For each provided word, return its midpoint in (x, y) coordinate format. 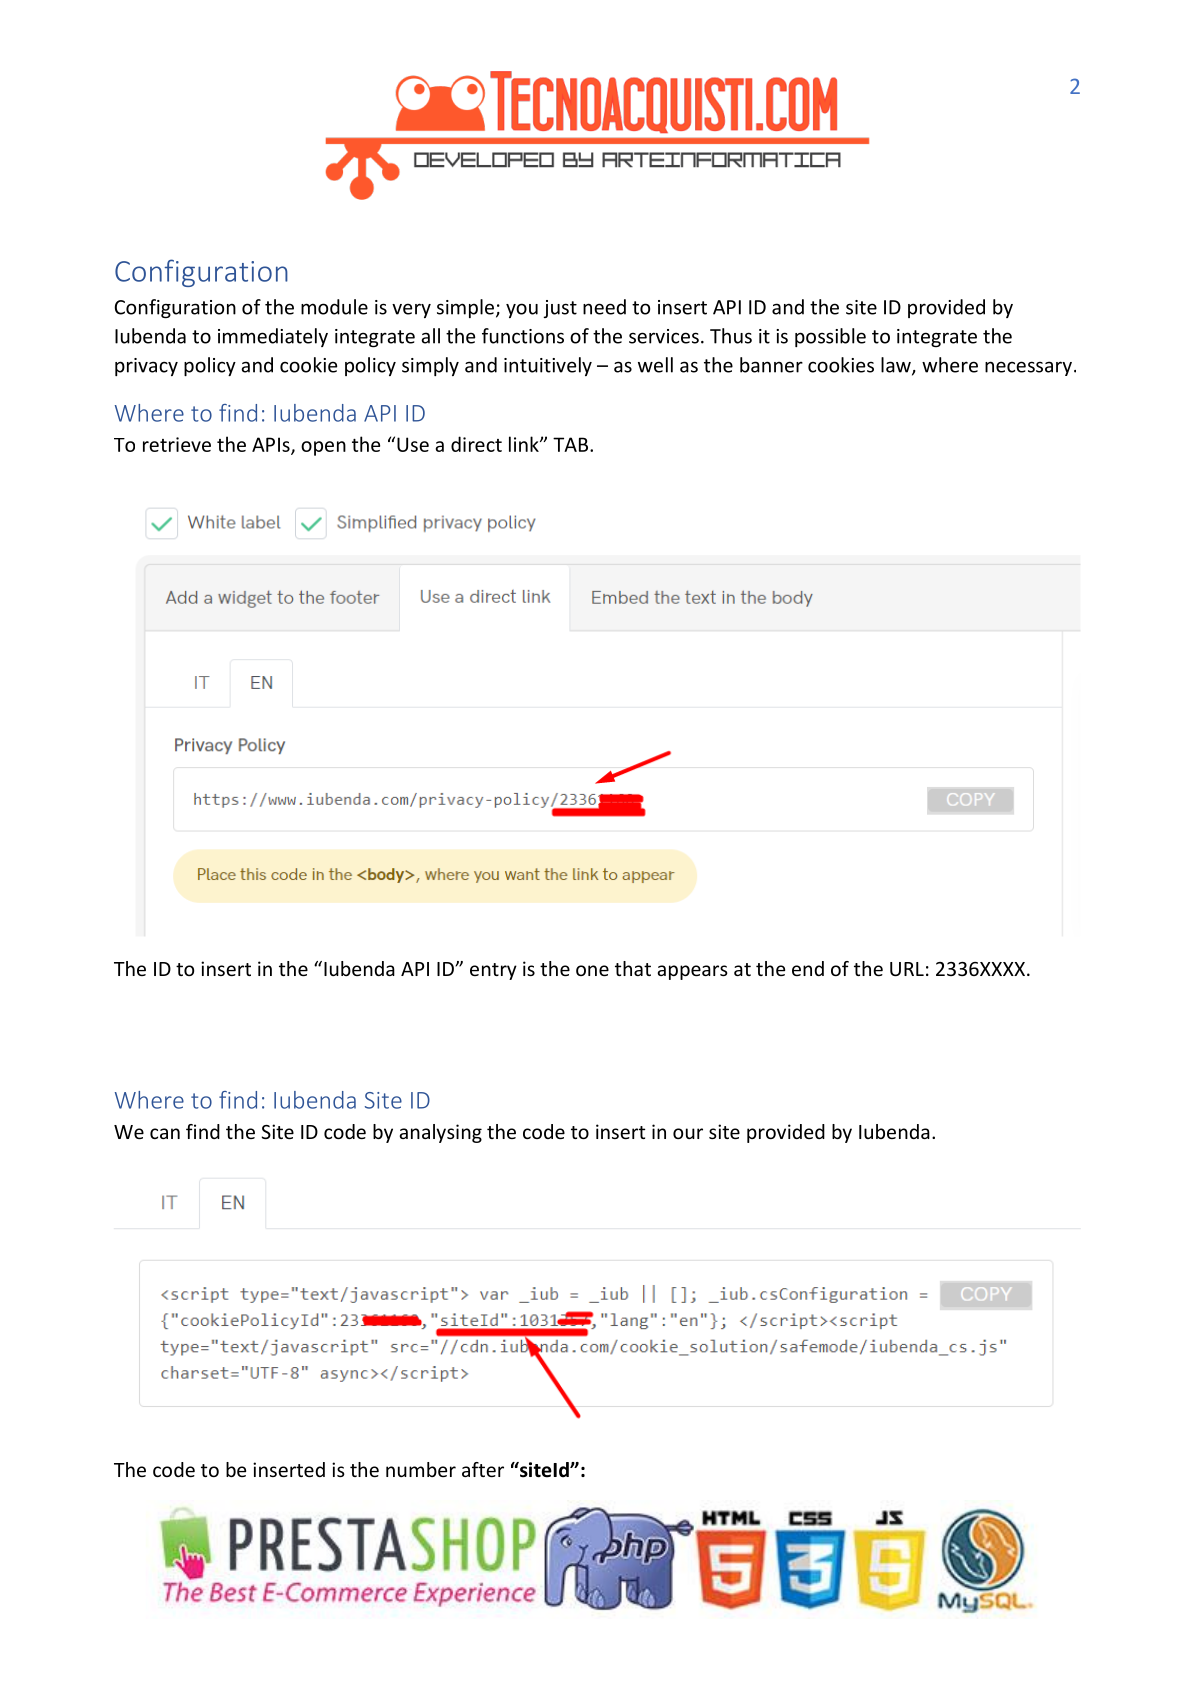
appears (692, 972)
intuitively (548, 366)
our (688, 1133)
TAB (572, 444)
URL (907, 969)
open (323, 448)
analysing (440, 1133)
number (421, 1469)
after (483, 1469)
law (897, 366)
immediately (273, 337)
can (165, 1133)
